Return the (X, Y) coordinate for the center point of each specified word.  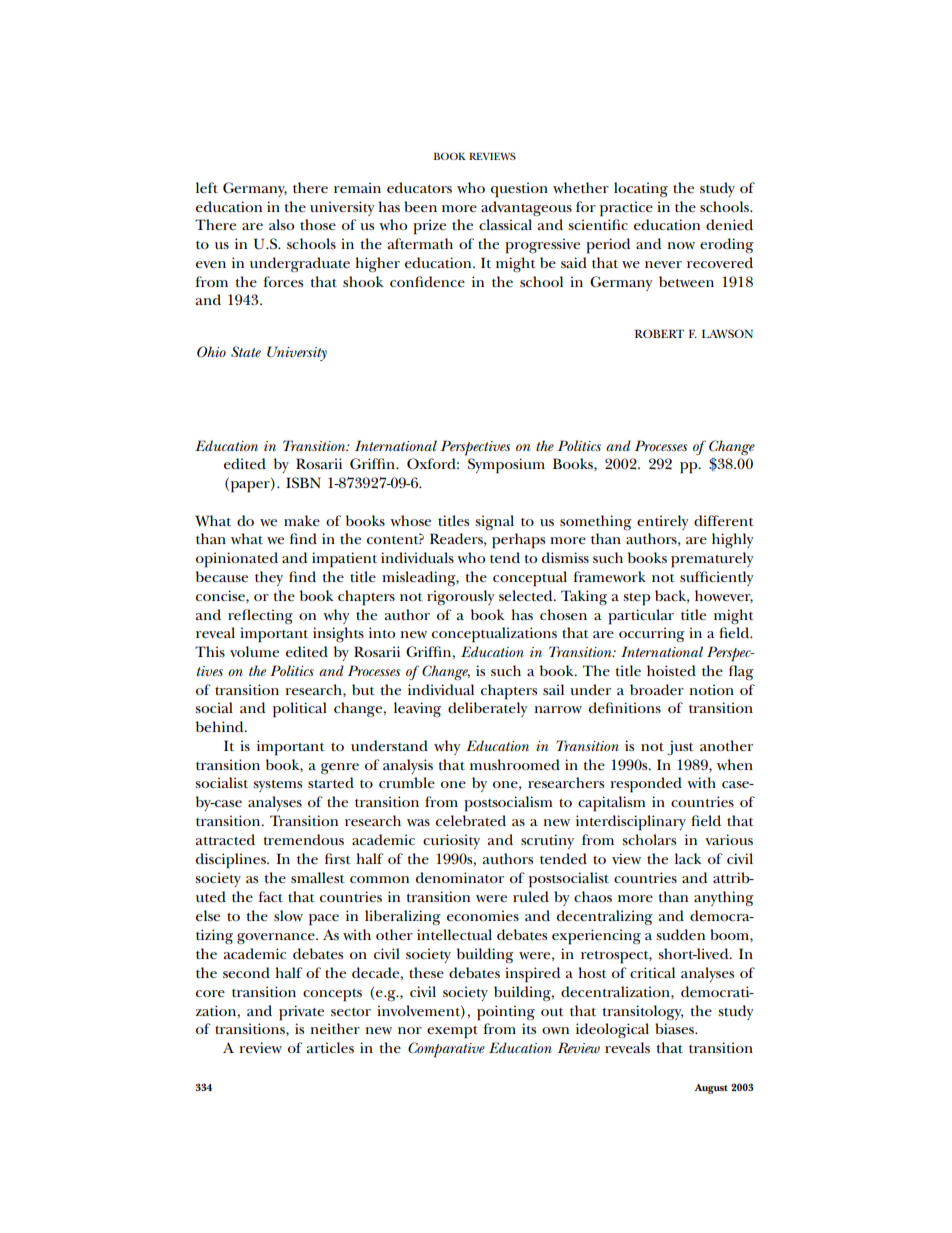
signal (494, 522)
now (681, 245)
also (281, 224)
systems (277, 786)
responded (646, 785)
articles (330, 1047)
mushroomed (515, 764)
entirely (662, 522)
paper (250, 487)
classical (505, 224)
